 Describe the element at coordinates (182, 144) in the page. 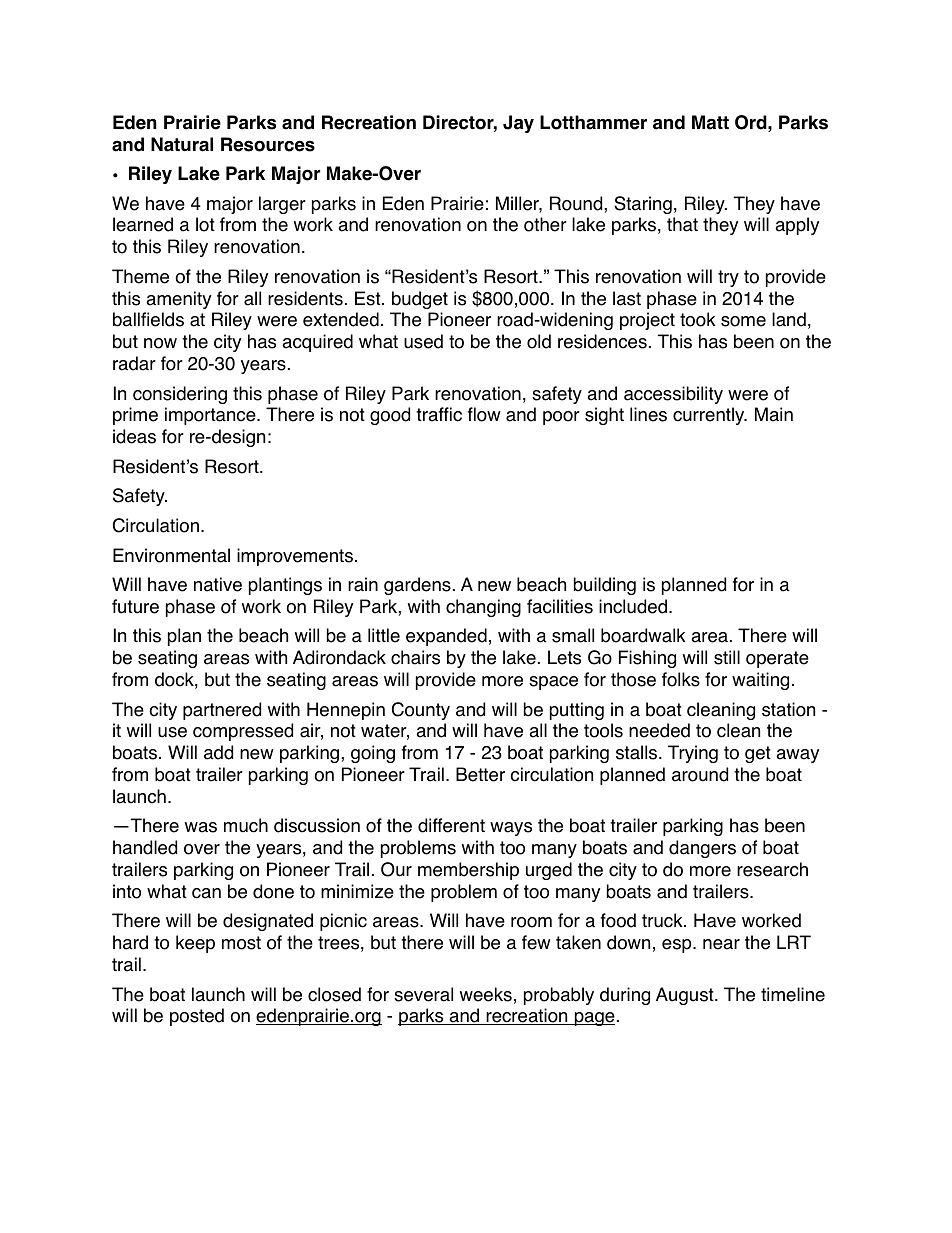

I see `Natural` at that location.
